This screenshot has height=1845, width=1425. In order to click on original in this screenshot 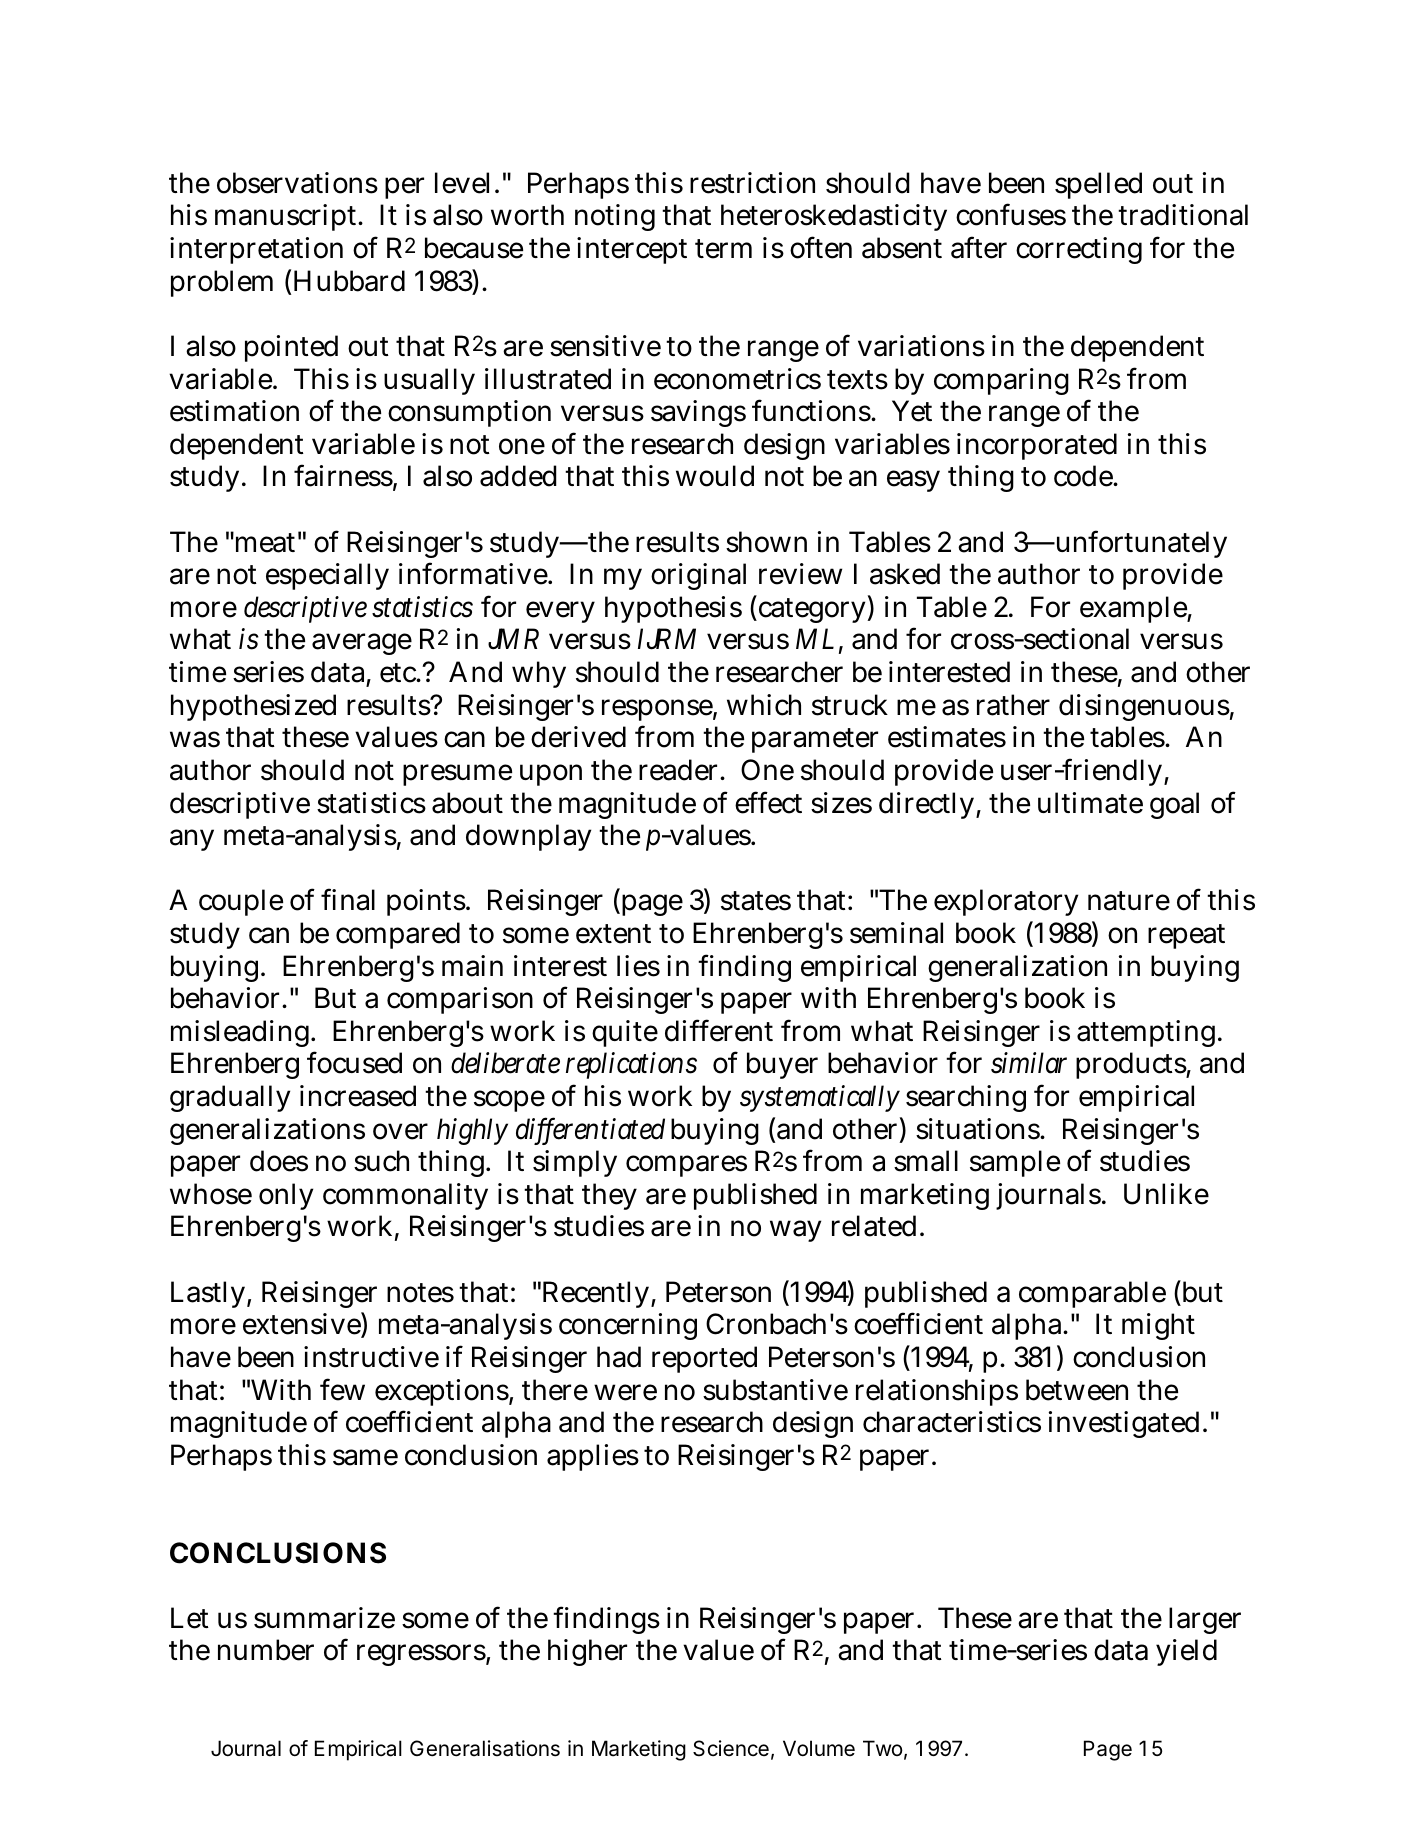, I will do `click(698, 576)`.
